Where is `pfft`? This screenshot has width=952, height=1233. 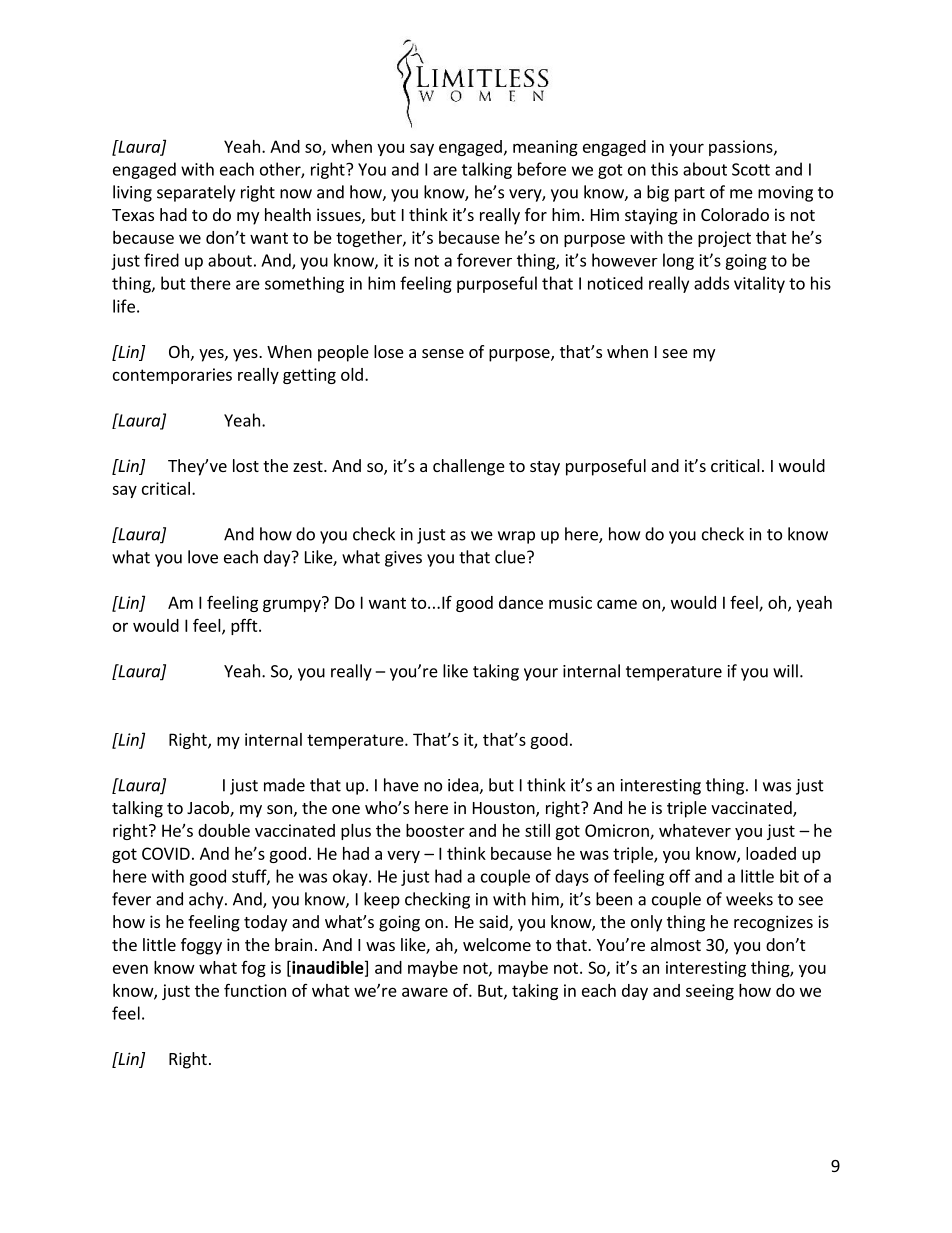
pfft is located at coordinates (245, 626).
